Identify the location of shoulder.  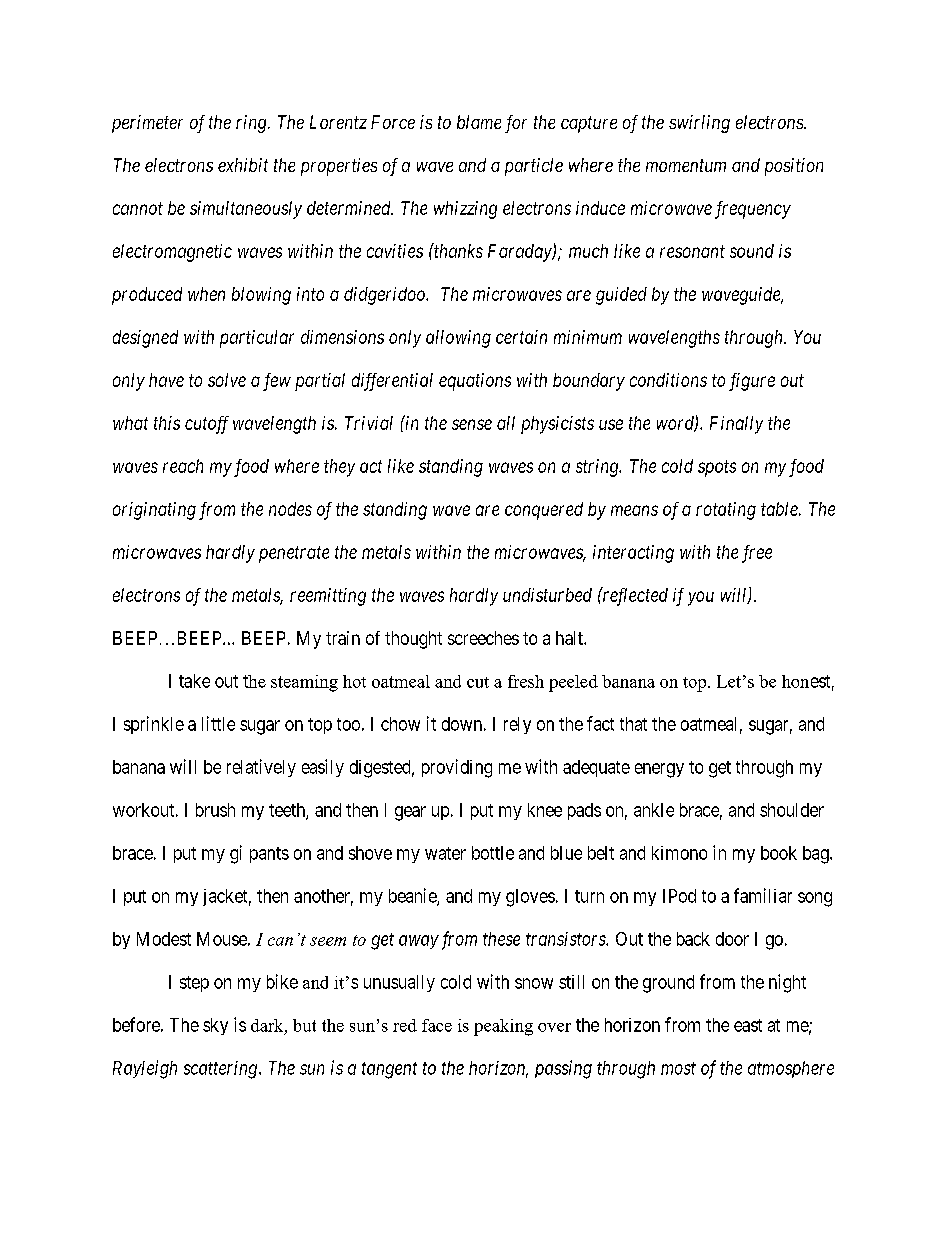
(792, 810).
